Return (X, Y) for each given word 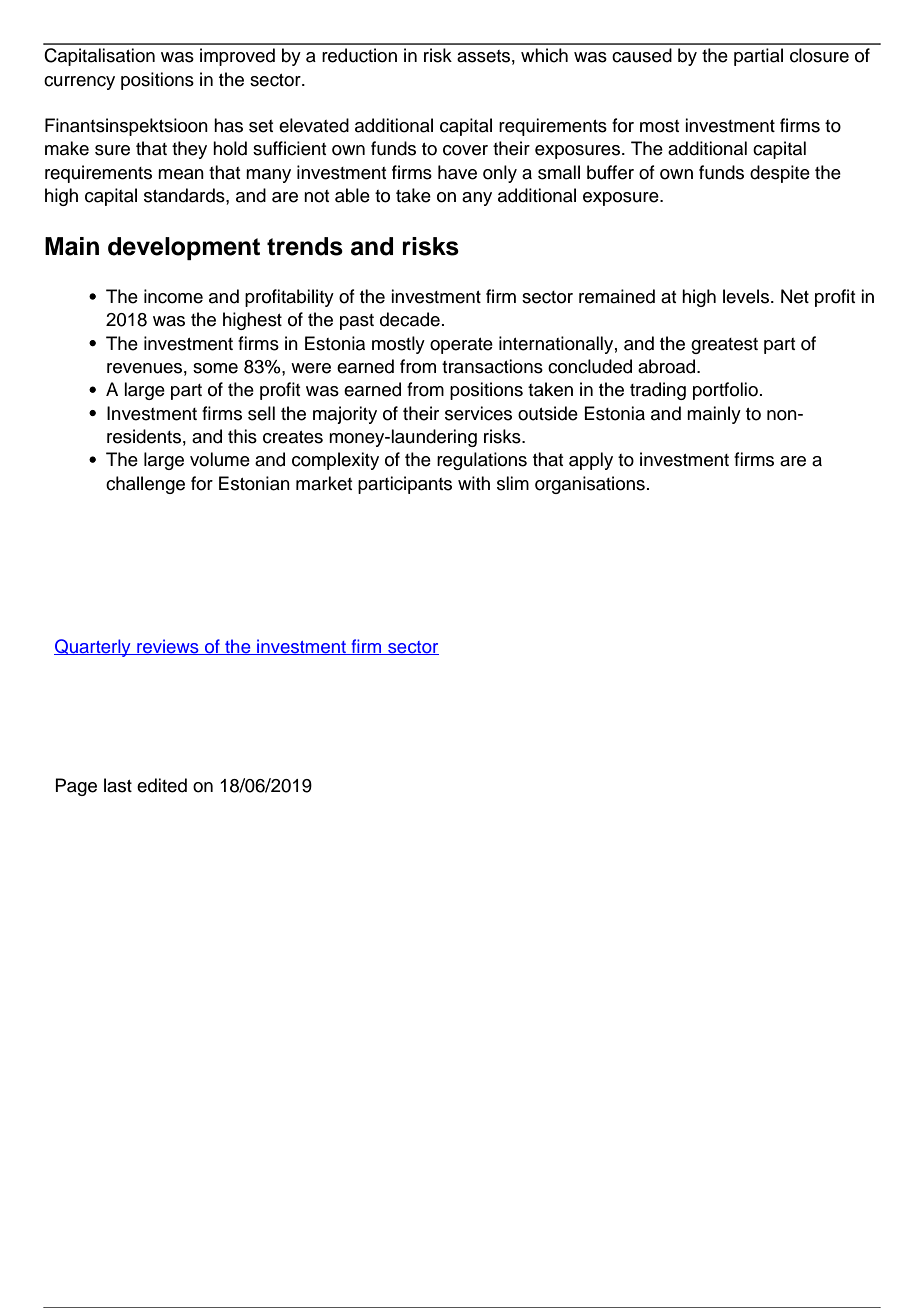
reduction (359, 55)
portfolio (725, 391)
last (118, 785)
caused (642, 55)
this (242, 436)
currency (79, 83)
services (478, 413)
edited (162, 785)
